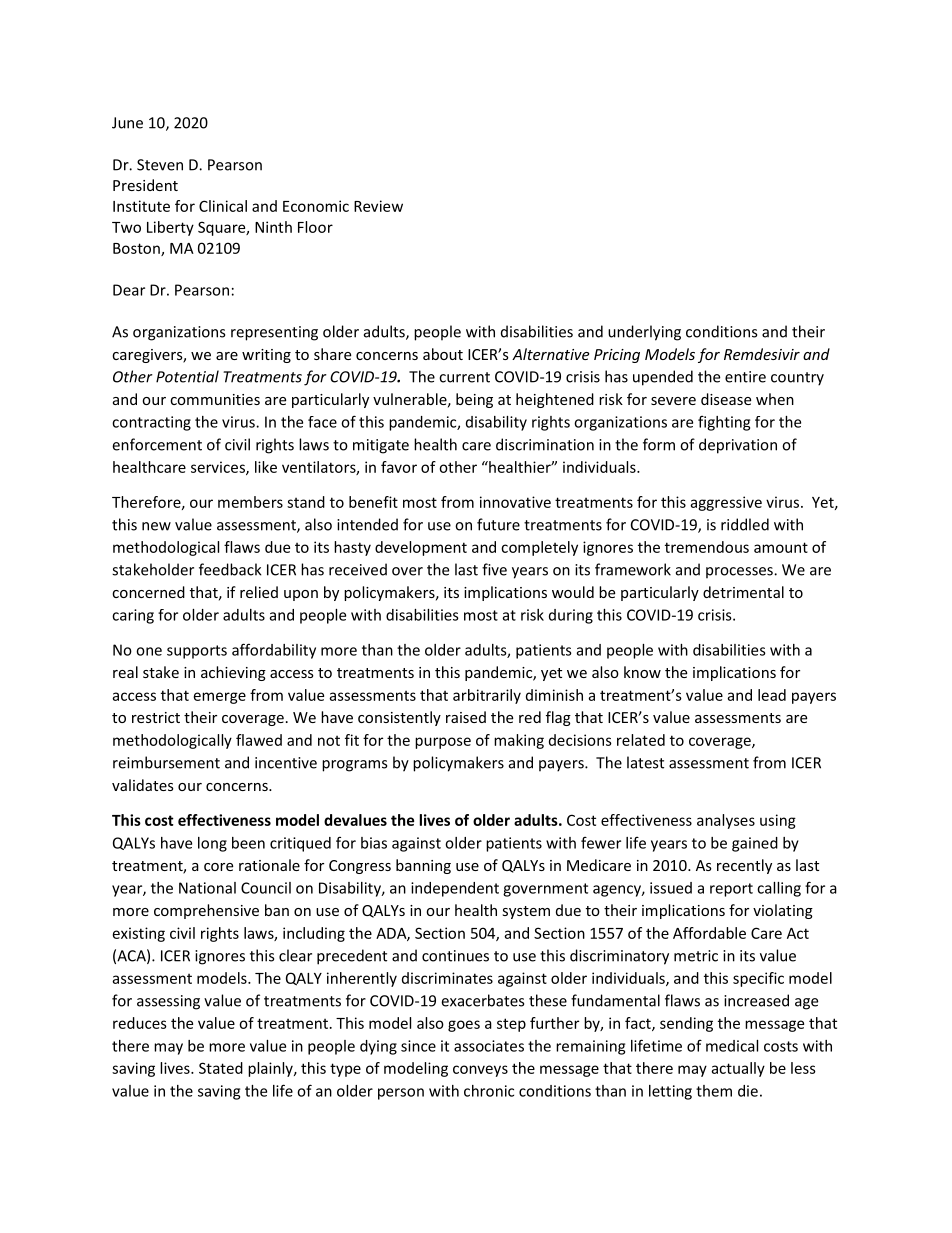 The height and width of the page is (1233, 952). I want to click on deprivation, so click(738, 446).
